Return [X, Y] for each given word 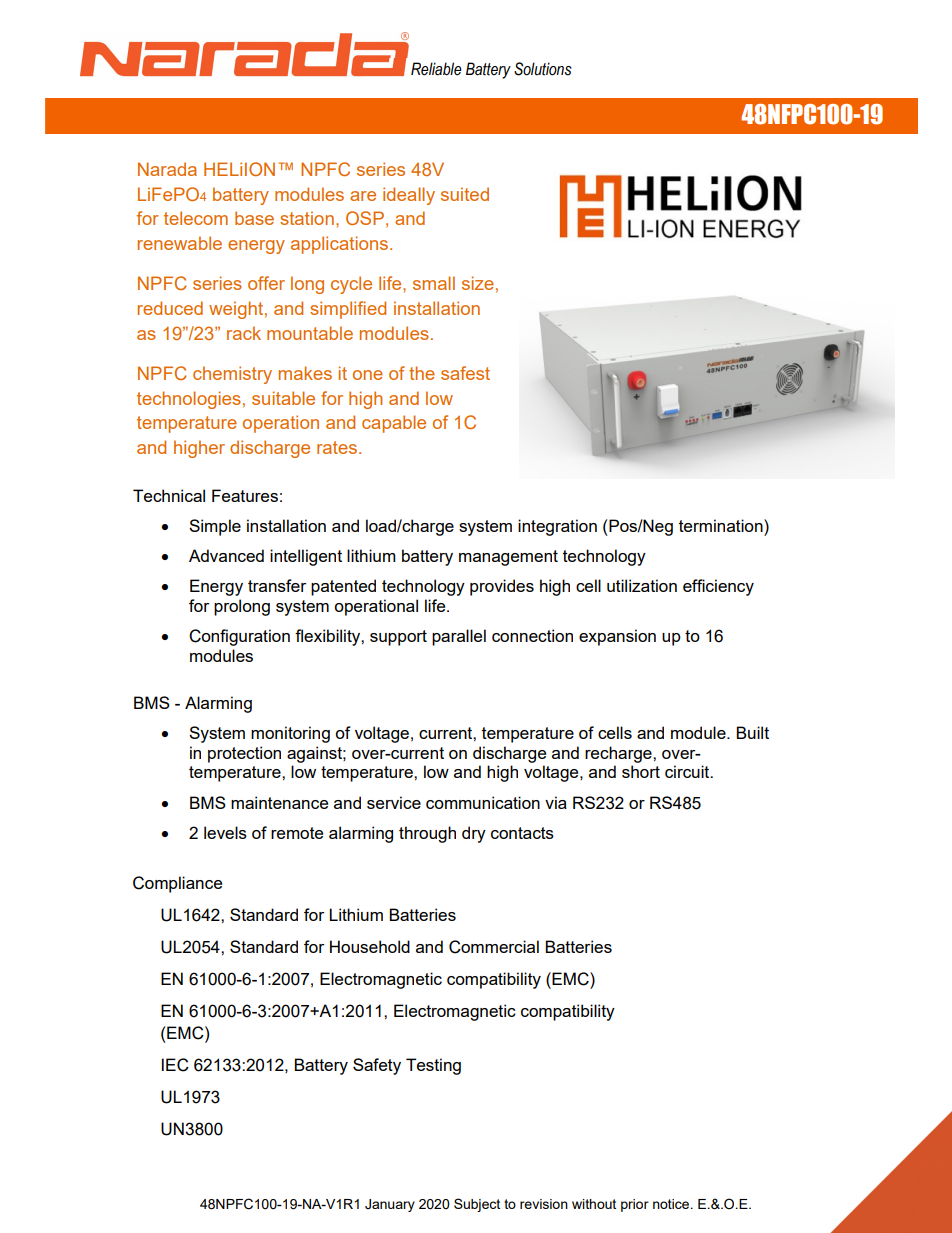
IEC [175, 1065]
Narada [167, 169]
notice [672, 1204]
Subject [477, 1205]
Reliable [436, 69]
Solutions [543, 69]
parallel [459, 637]
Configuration [239, 637]
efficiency [718, 587]
